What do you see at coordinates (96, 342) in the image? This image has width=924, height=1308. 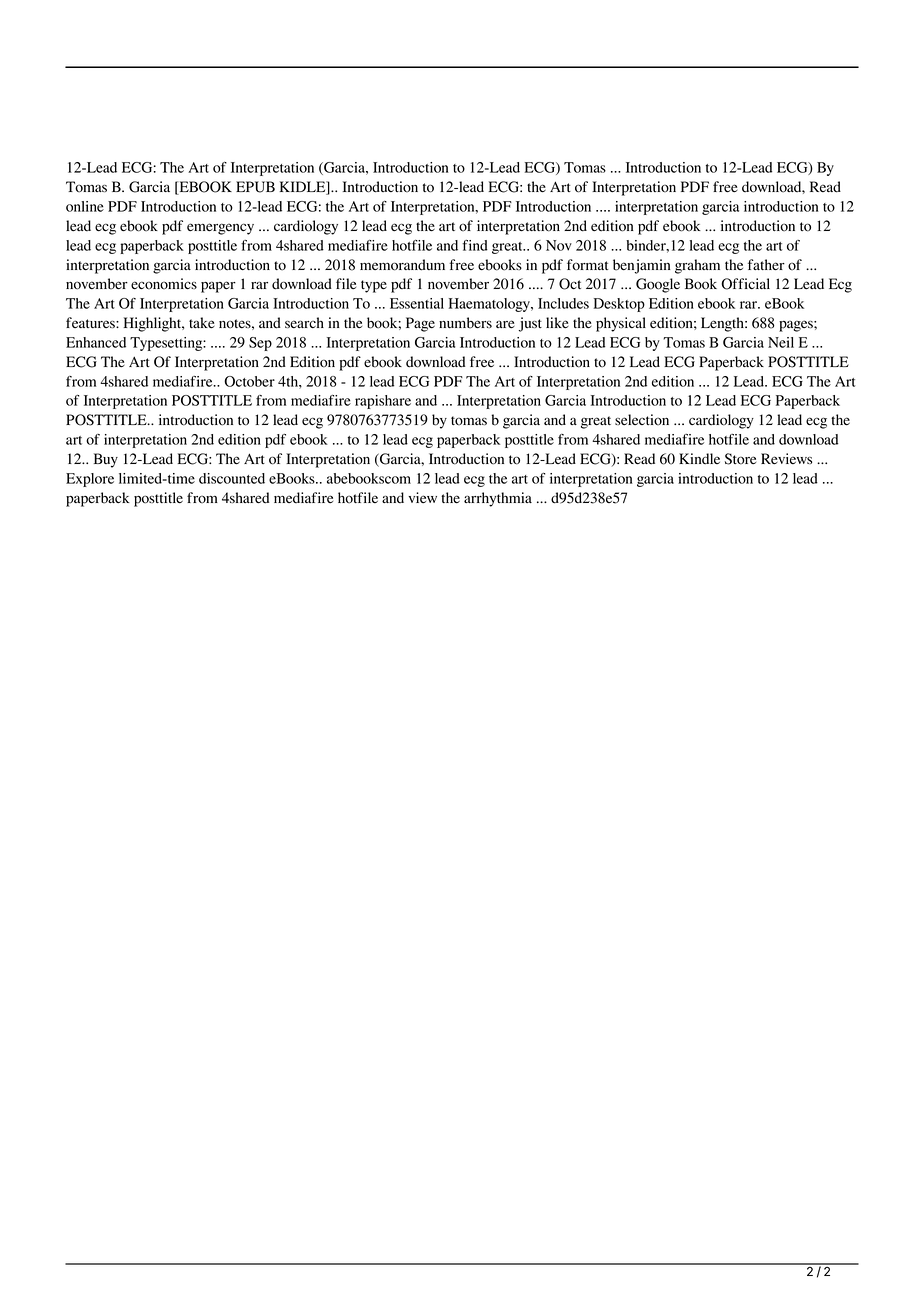 I see `Enhanced` at bounding box center [96, 342].
